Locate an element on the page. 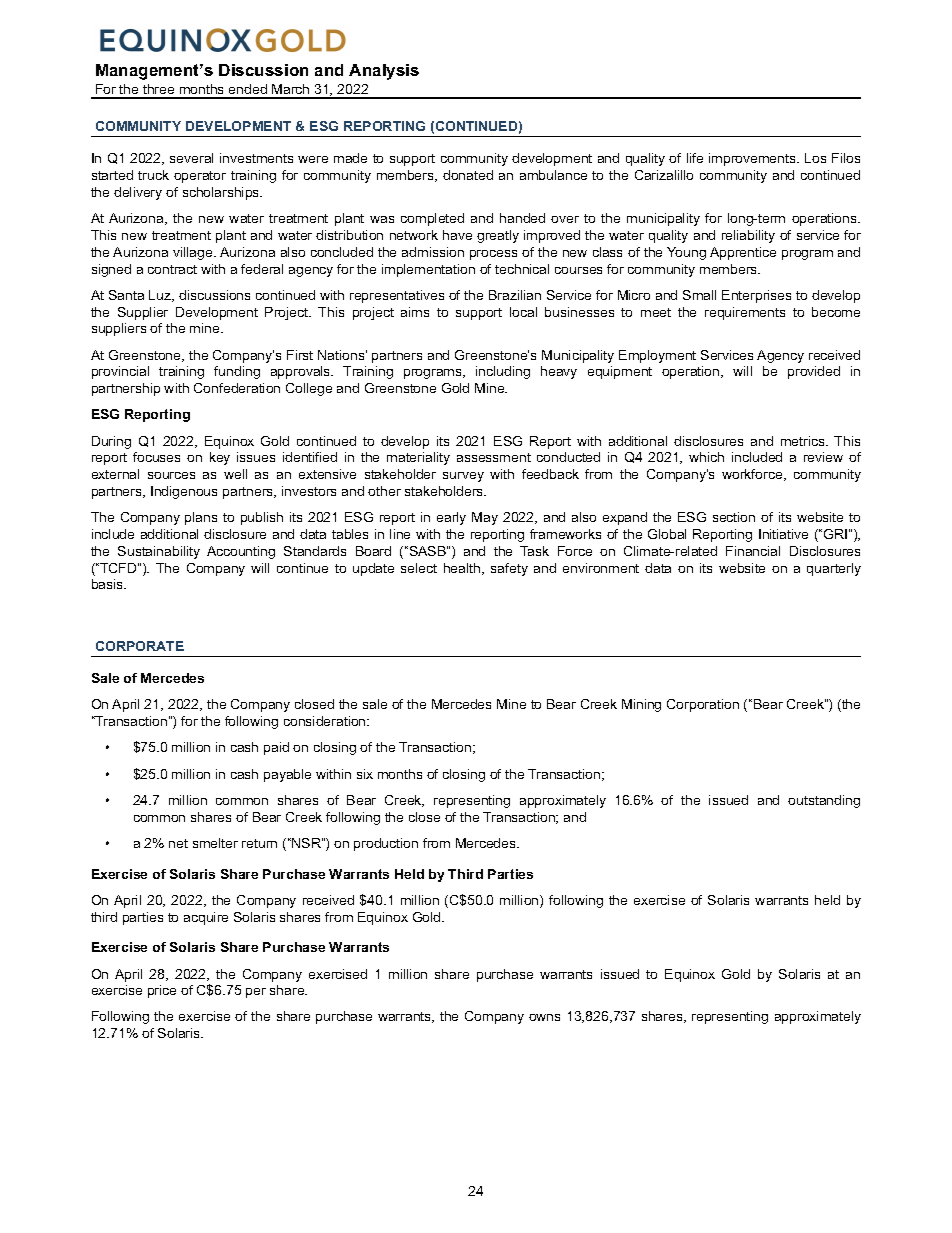 The width and height of the image is (952, 1233). health is located at coordinates (463, 569).
